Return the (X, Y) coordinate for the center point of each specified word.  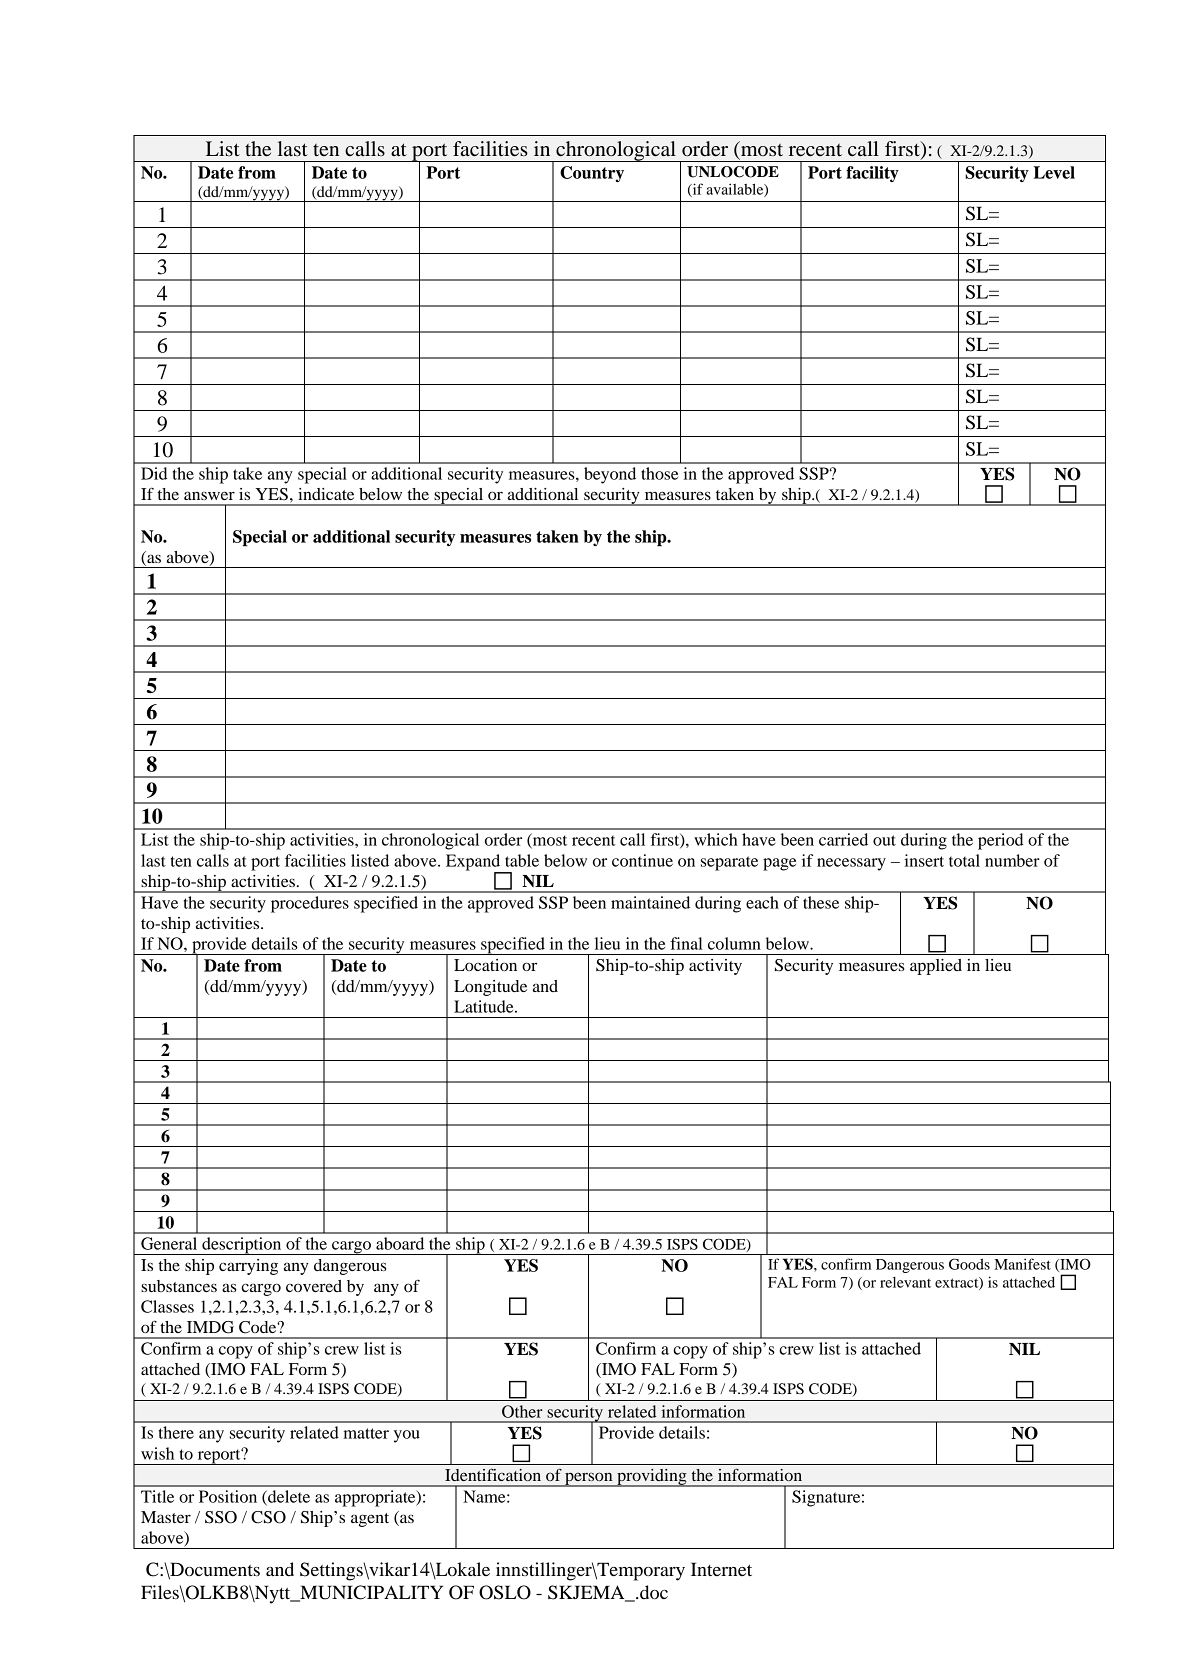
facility (872, 174)
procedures (310, 904)
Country (592, 174)
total (964, 860)
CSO (268, 1517)
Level (1054, 172)
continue (642, 860)
